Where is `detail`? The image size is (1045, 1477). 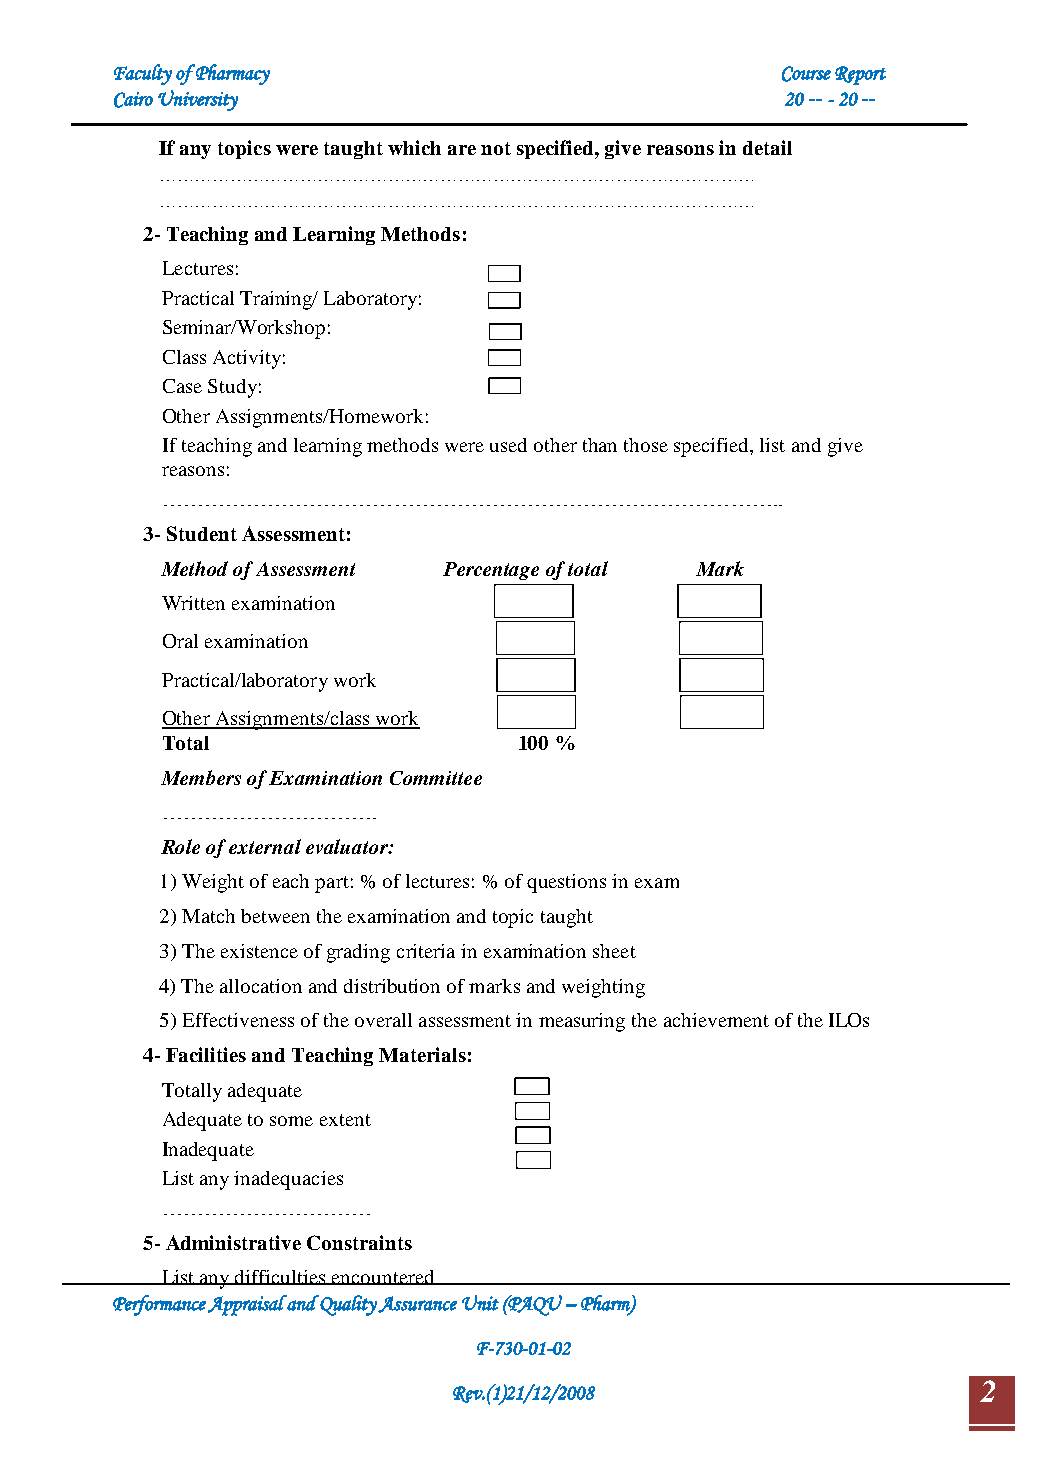
detail is located at coordinates (767, 147).
